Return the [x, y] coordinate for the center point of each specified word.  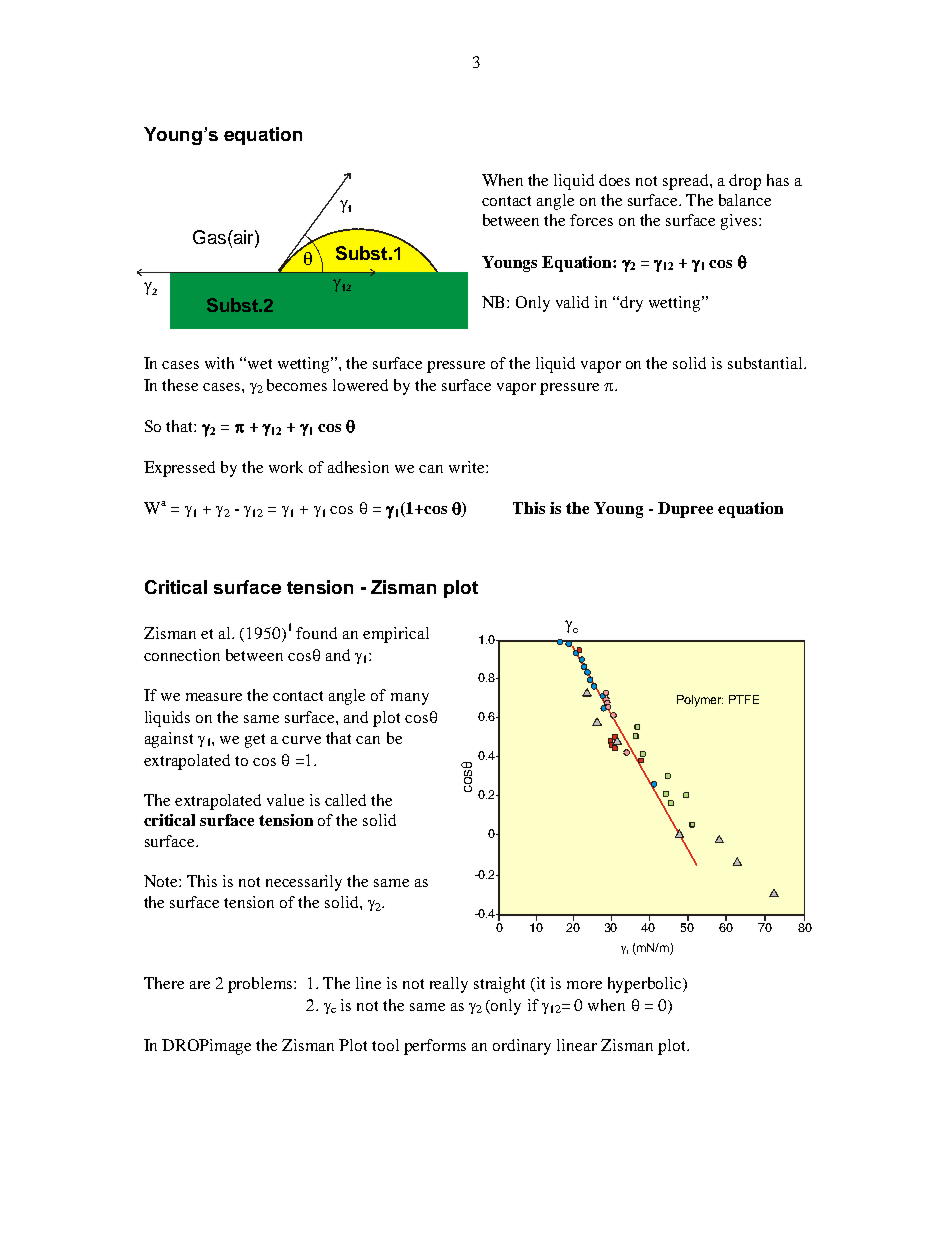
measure [214, 697]
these [180, 385]
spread [687, 182]
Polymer [700, 701]
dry [631, 304]
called [345, 800]
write [468, 467]
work [286, 467]
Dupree [685, 510]
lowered [360, 385]
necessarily [304, 883]
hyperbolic [646, 985]
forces [591, 220]
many [410, 699]
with [219, 363]
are [200, 985]
